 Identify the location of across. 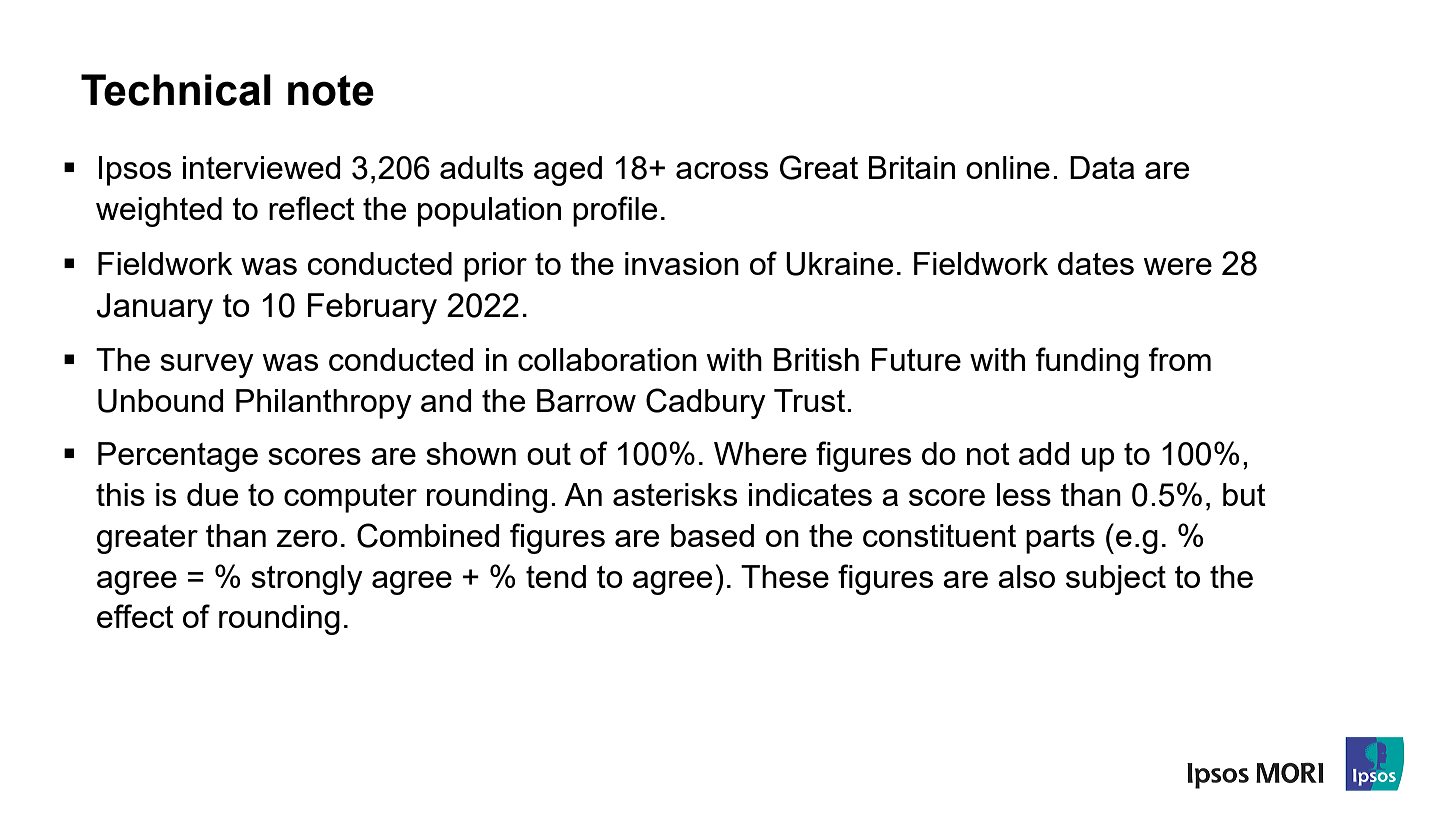
(722, 170).
